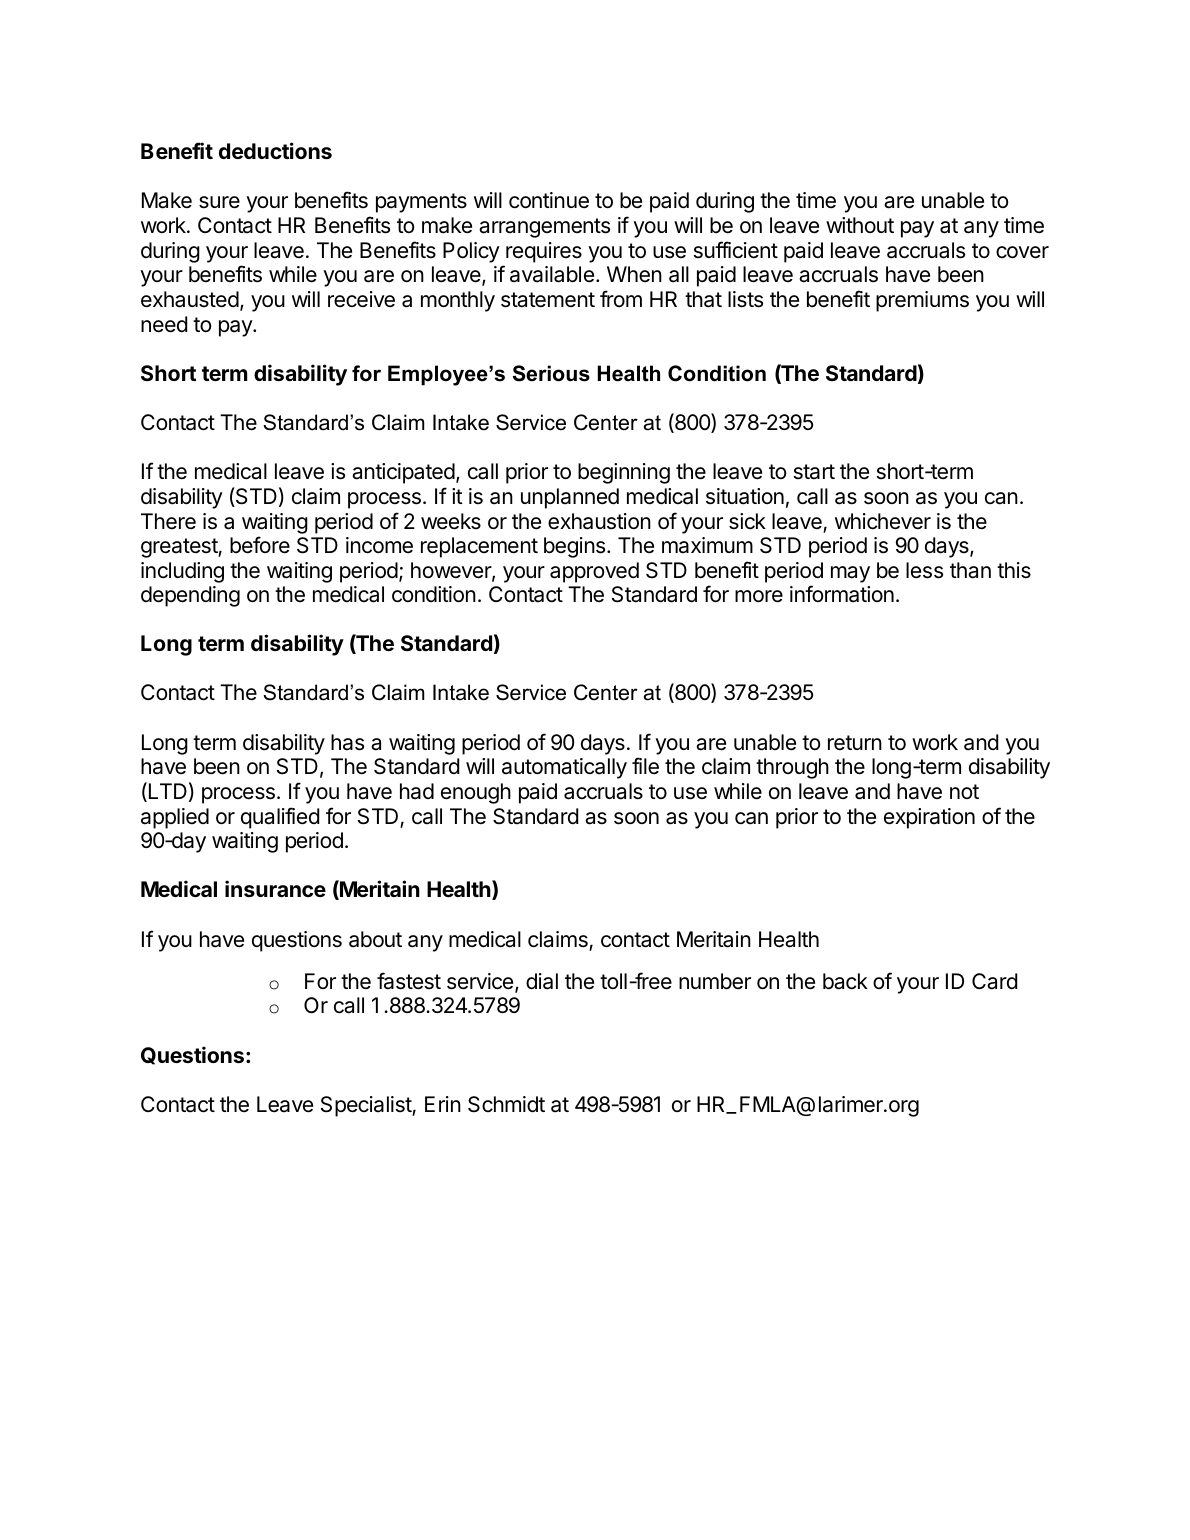 This page has width=1190, height=1540. Describe the element at coordinates (645, 766) in the page. I see `file` at that location.
